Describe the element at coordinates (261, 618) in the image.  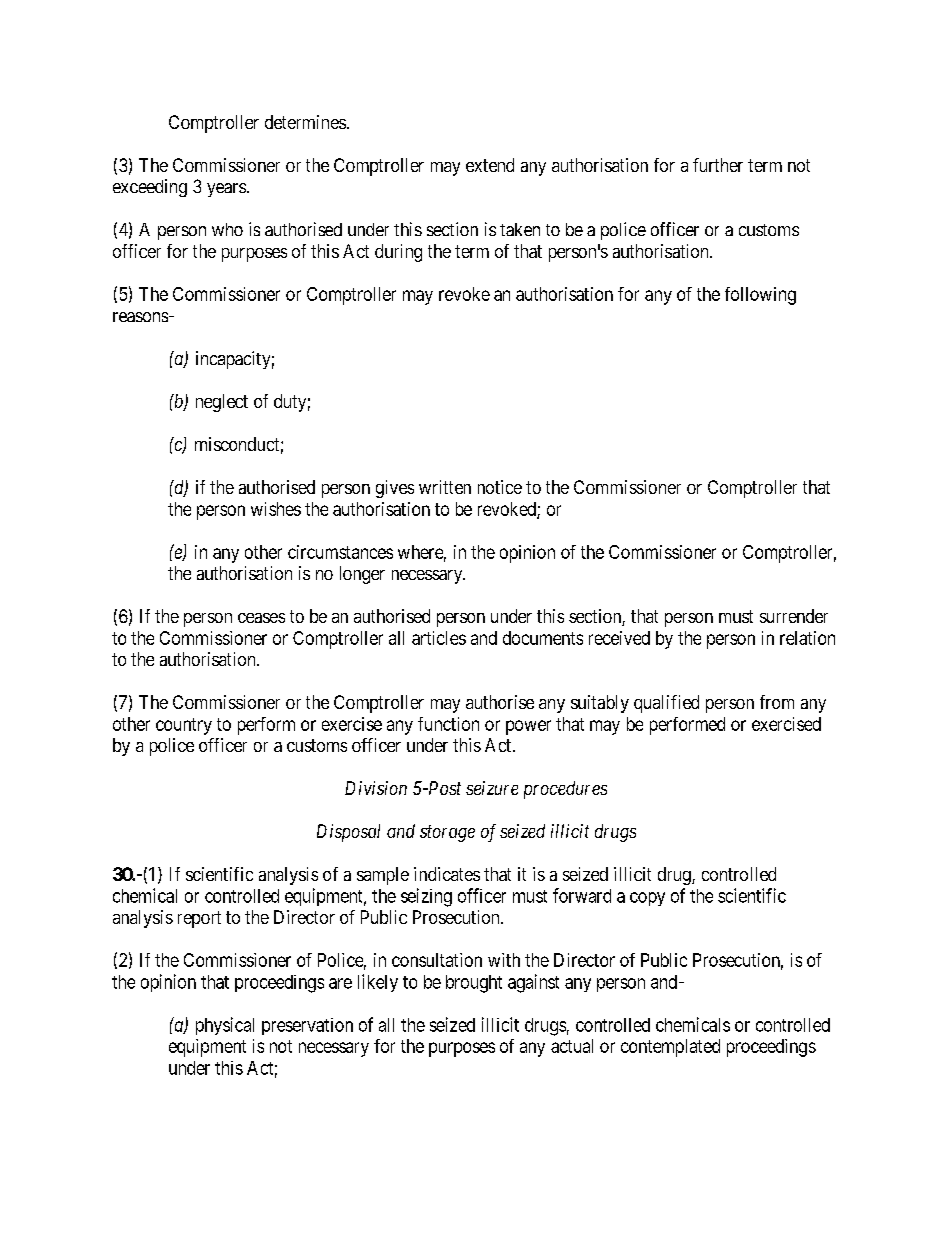
I see `ceases` at that location.
